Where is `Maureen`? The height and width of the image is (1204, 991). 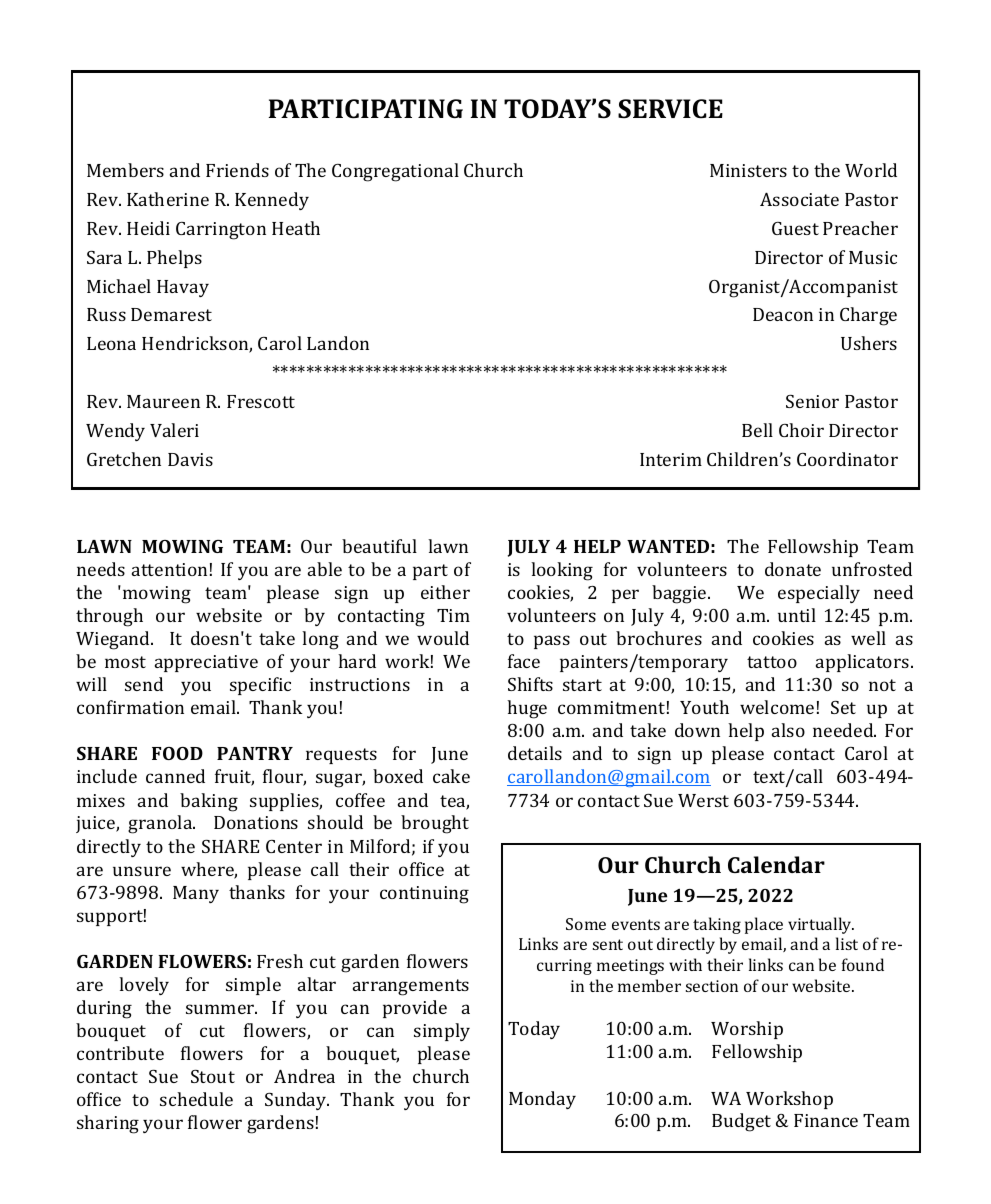
Maureen is located at coordinates (163, 401).
